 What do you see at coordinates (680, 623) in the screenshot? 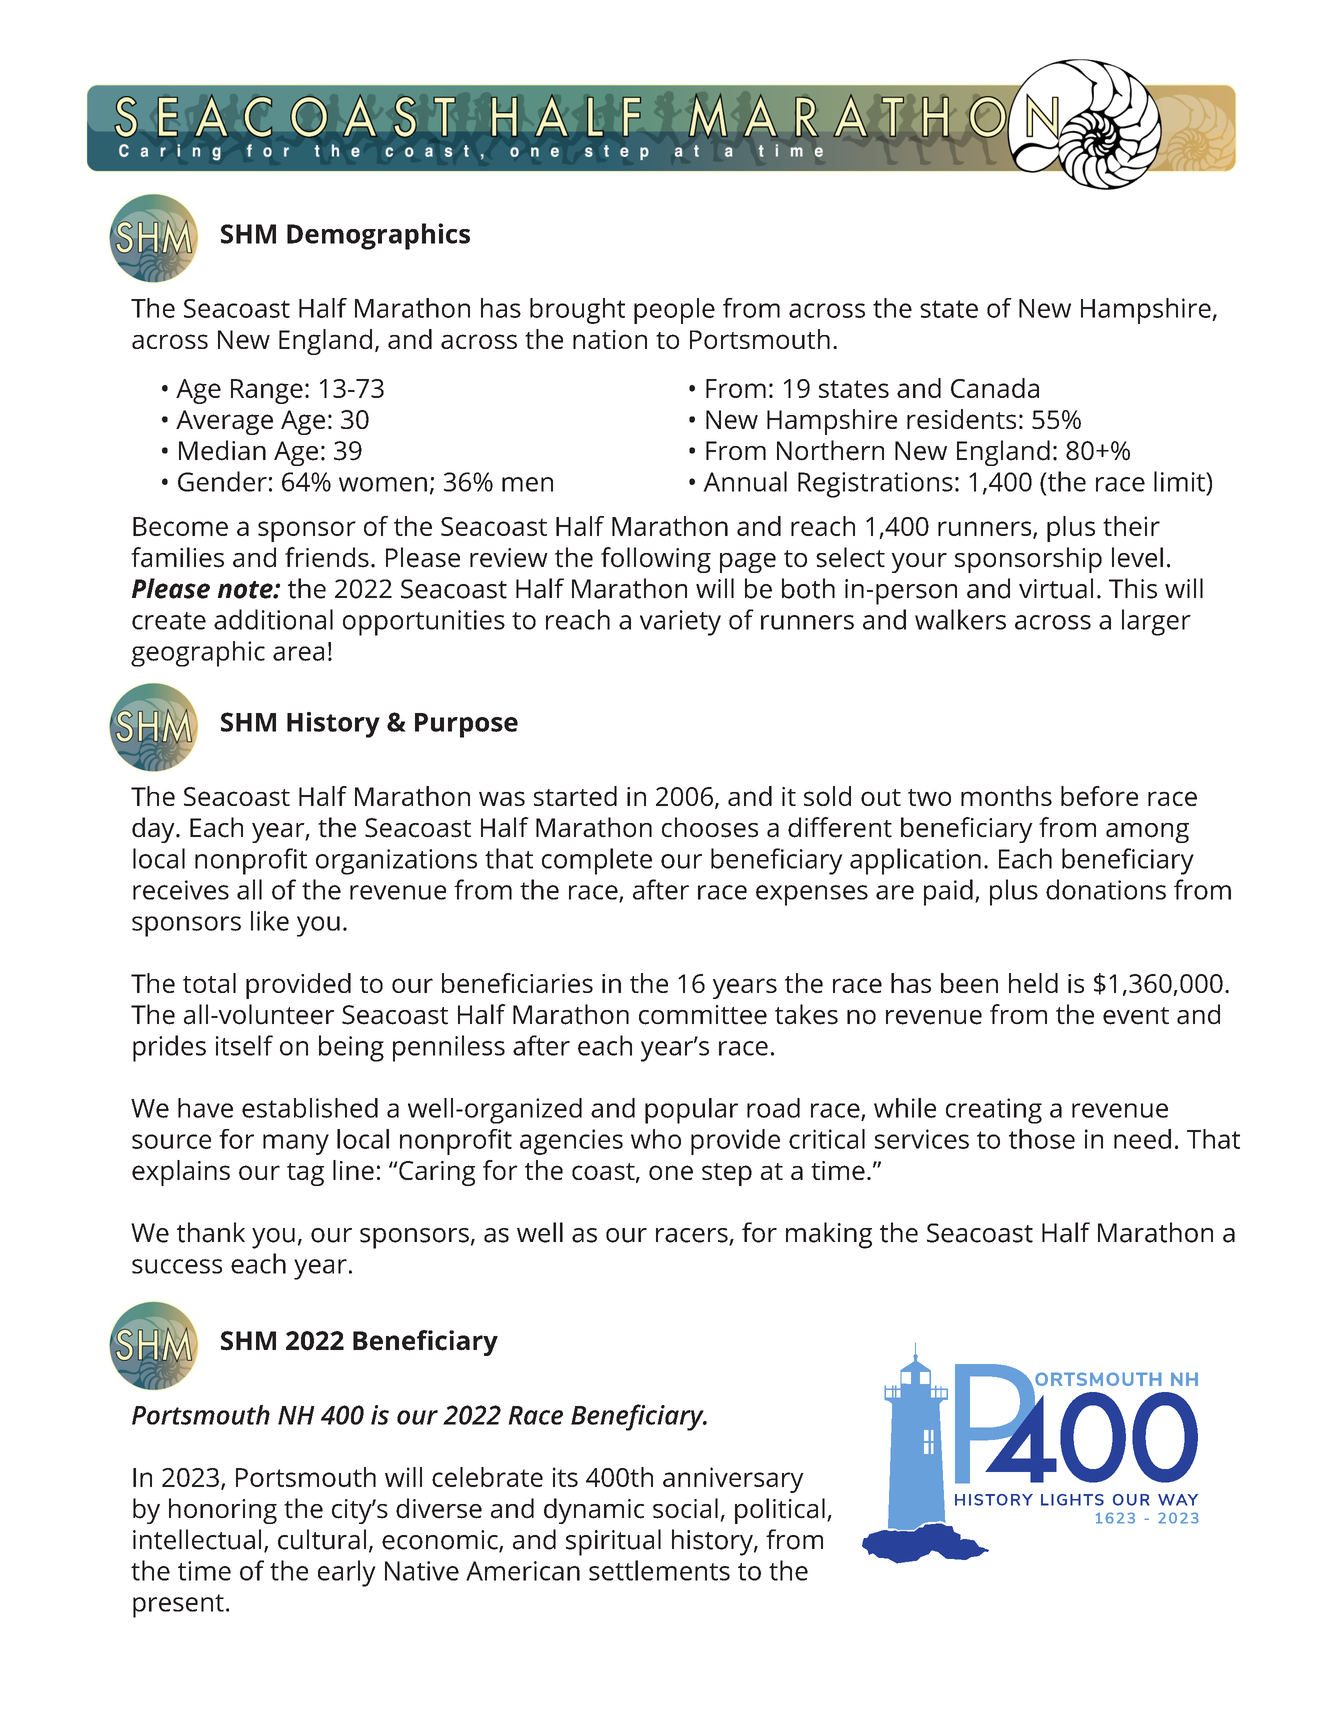
I see `variety` at bounding box center [680, 623].
